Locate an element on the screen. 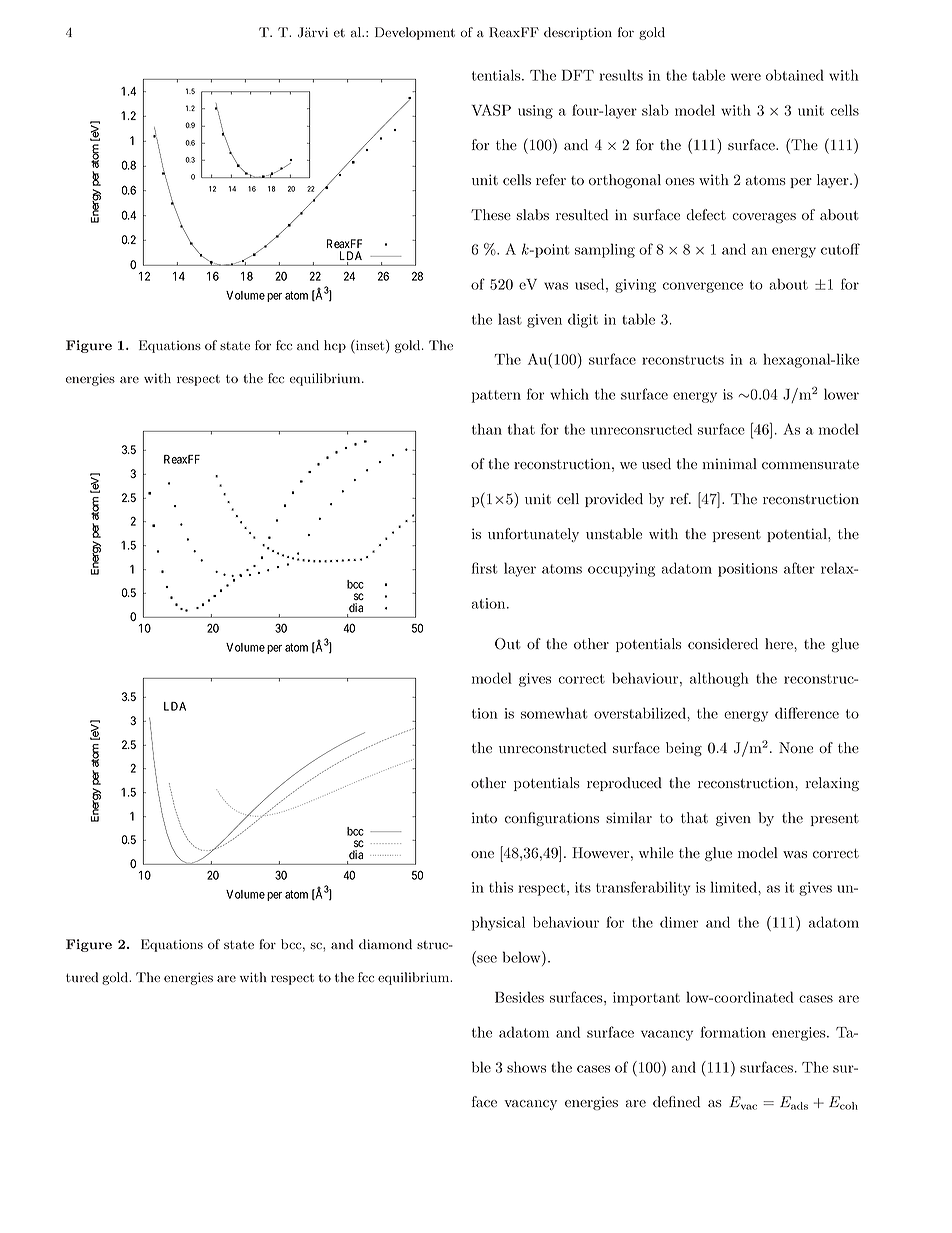  inset is located at coordinates (370, 346).
